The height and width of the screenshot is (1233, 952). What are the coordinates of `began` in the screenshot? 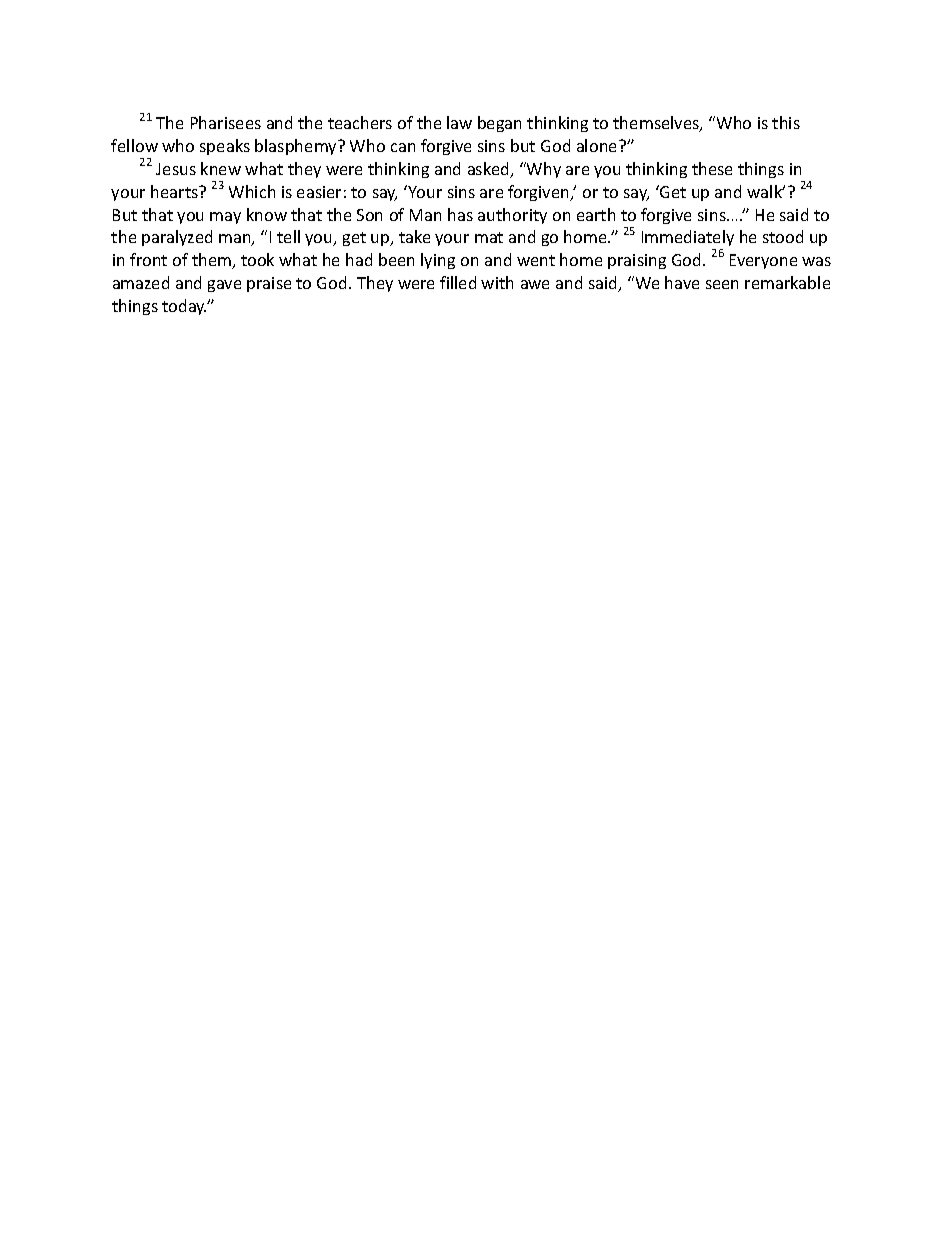 It's located at (499, 124).
